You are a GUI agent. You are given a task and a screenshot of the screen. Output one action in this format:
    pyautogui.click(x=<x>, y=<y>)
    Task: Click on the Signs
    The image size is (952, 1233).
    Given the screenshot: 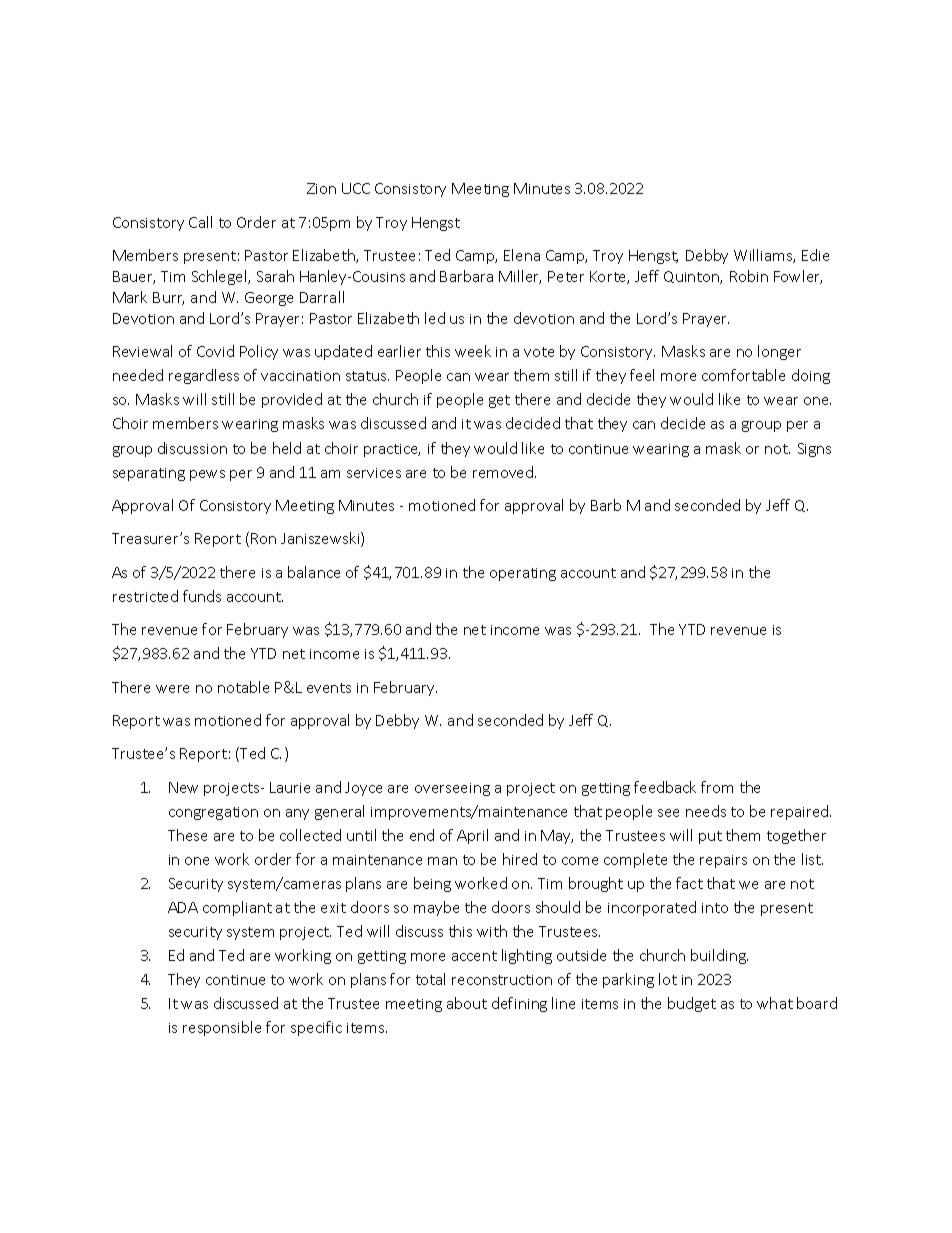 What is the action you would take?
    pyautogui.click(x=814, y=450)
